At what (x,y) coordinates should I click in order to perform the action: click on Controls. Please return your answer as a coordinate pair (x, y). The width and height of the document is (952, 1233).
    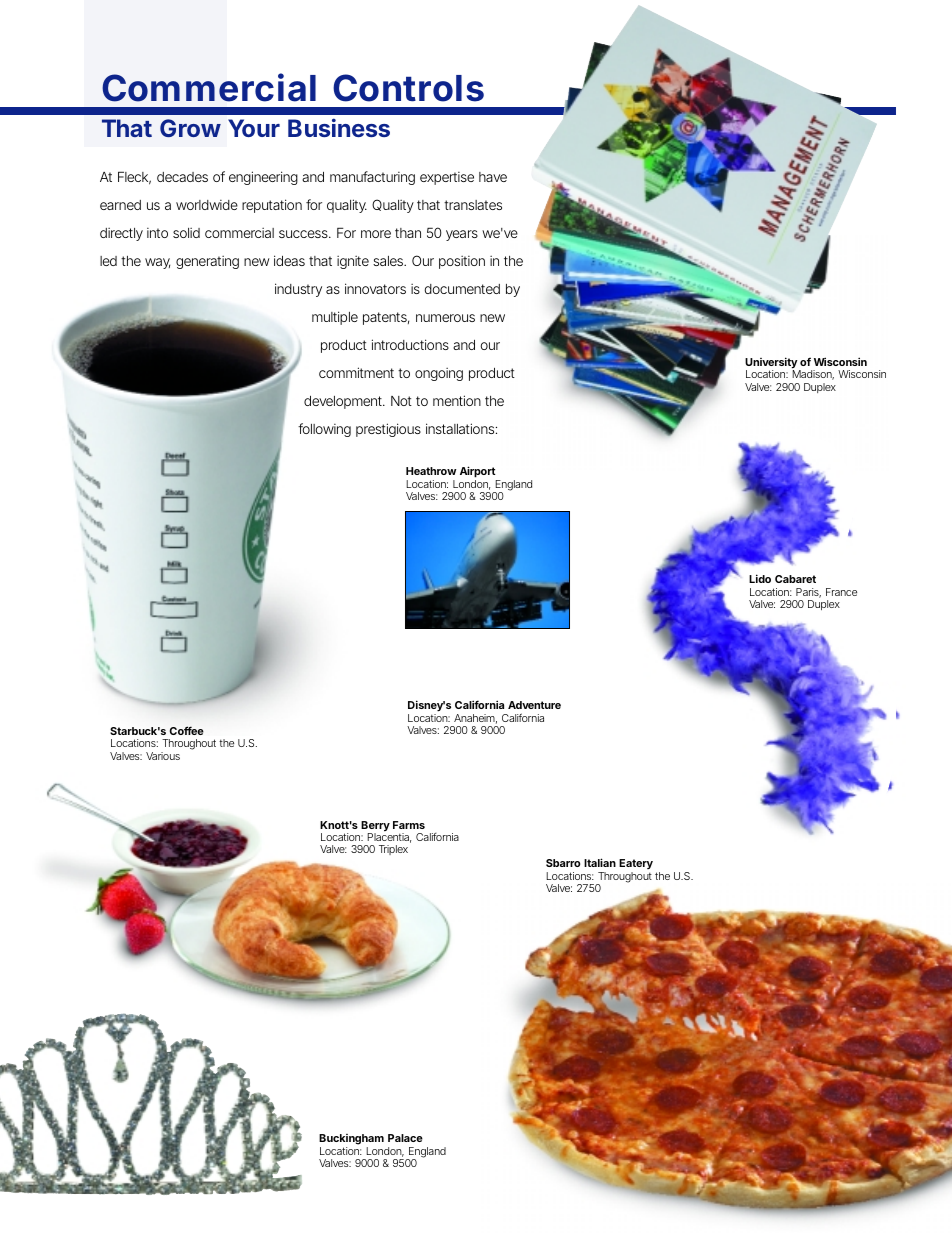
    Looking at the image, I should click on (408, 88).
